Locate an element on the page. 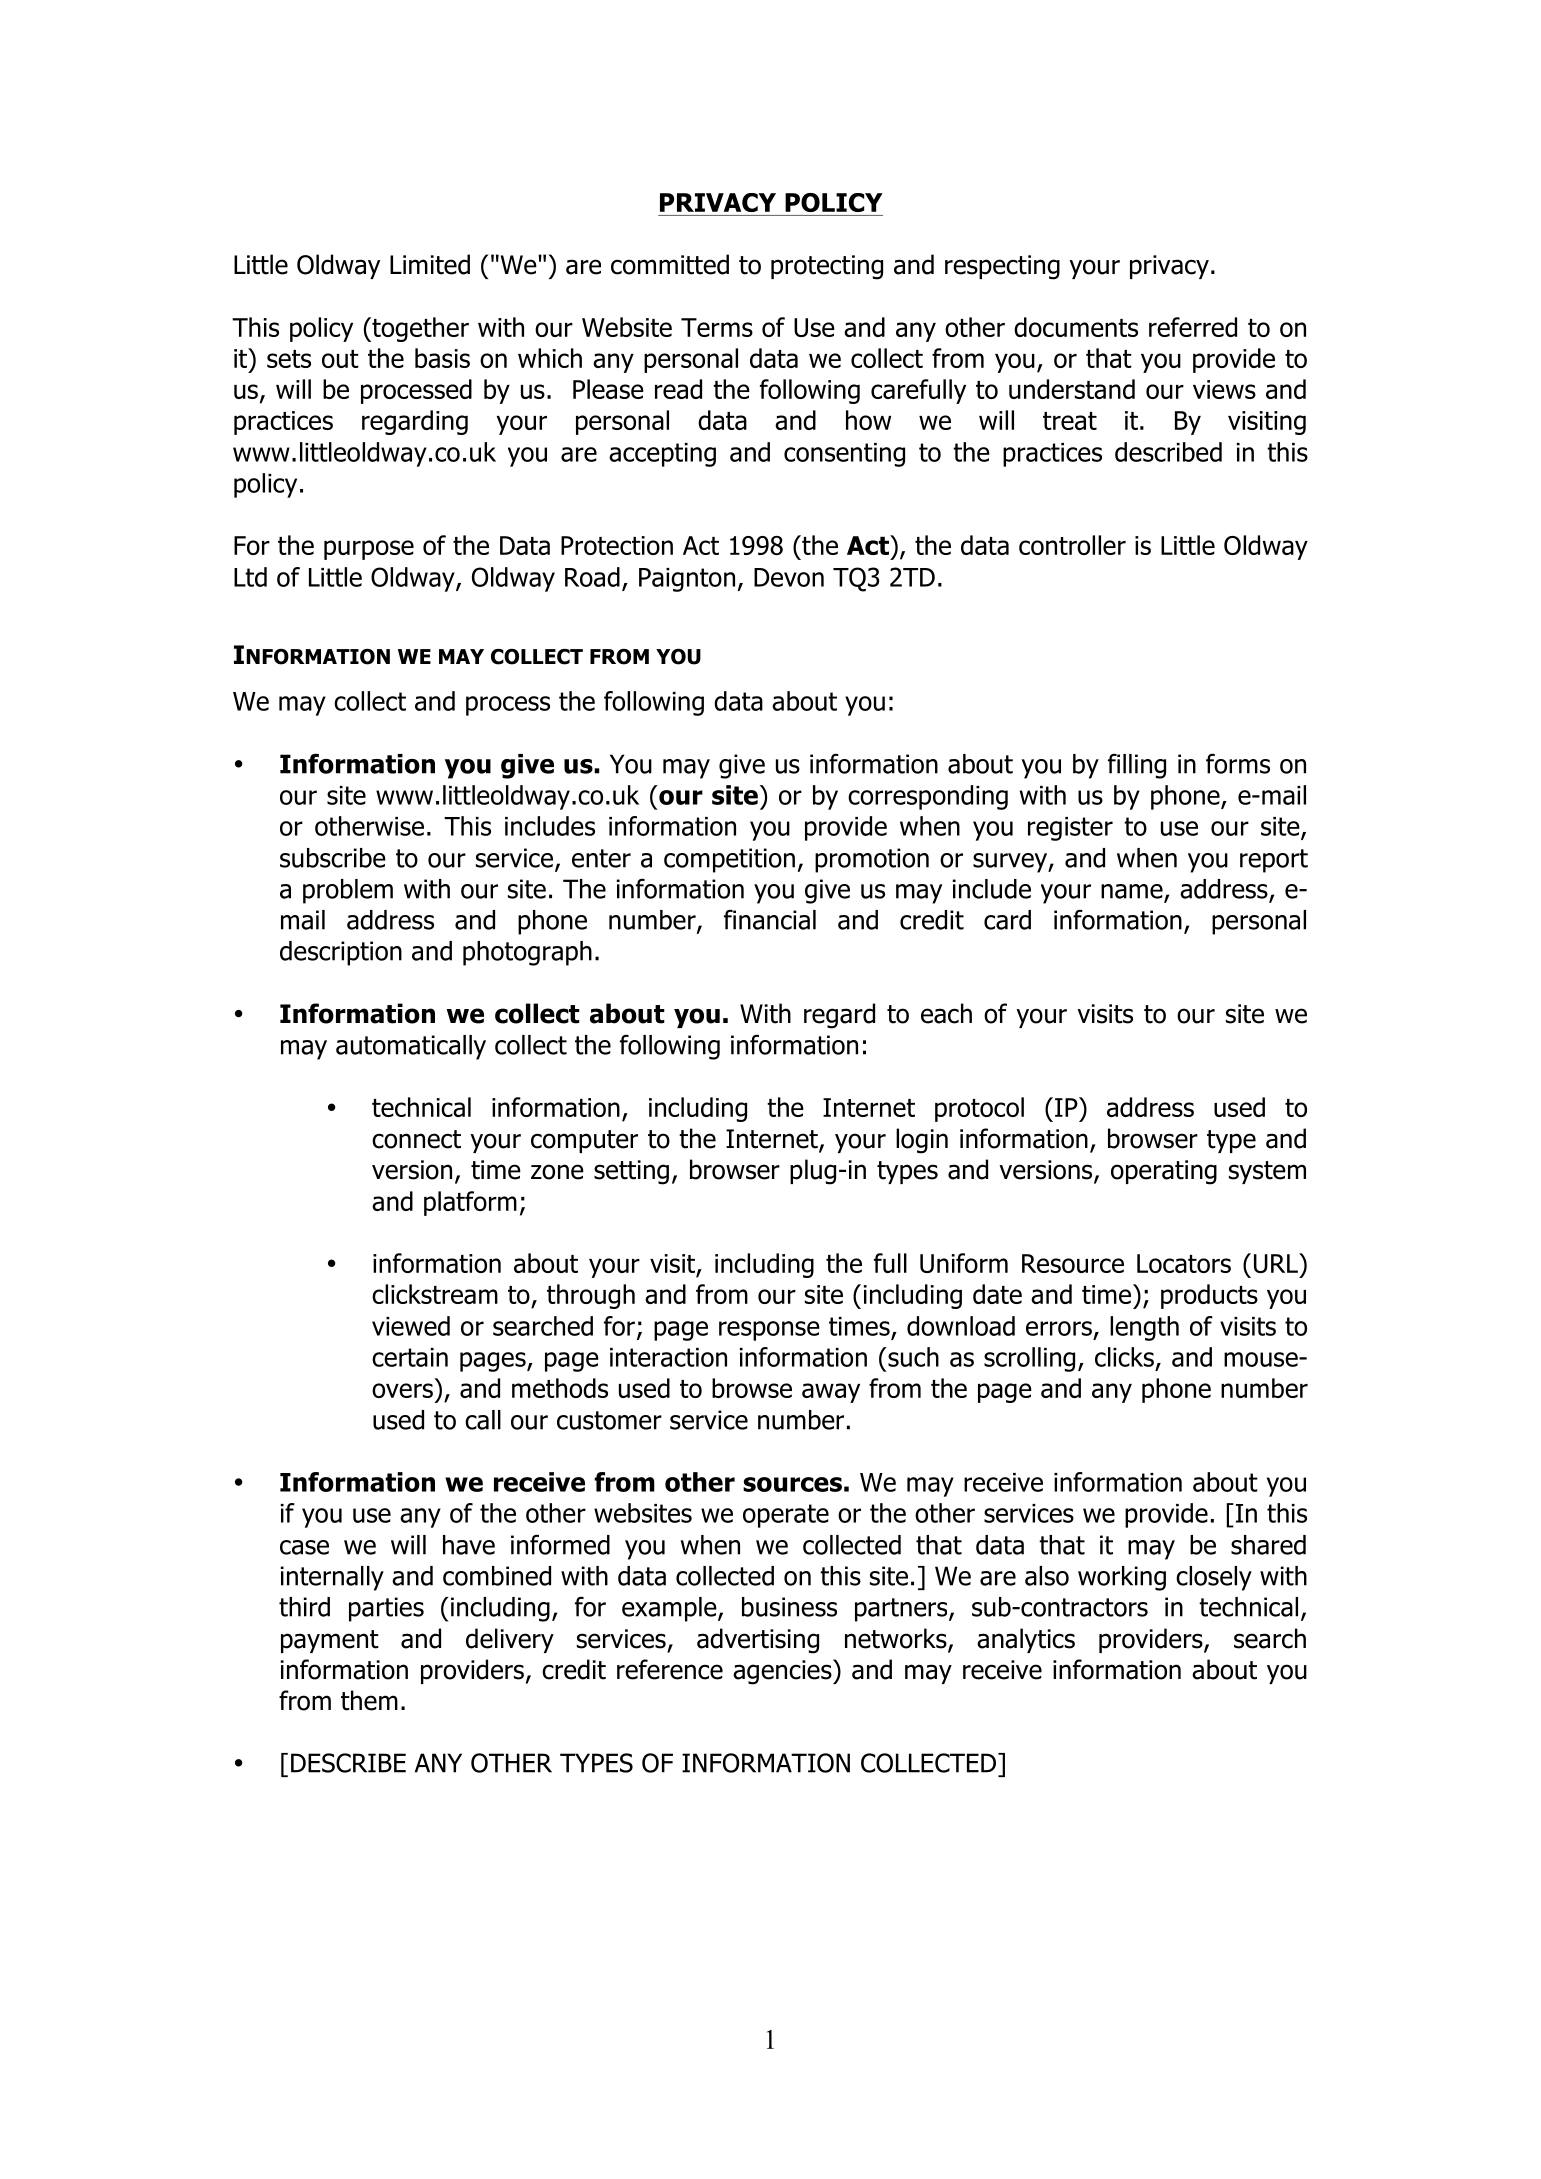  financial is located at coordinates (770, 919).
